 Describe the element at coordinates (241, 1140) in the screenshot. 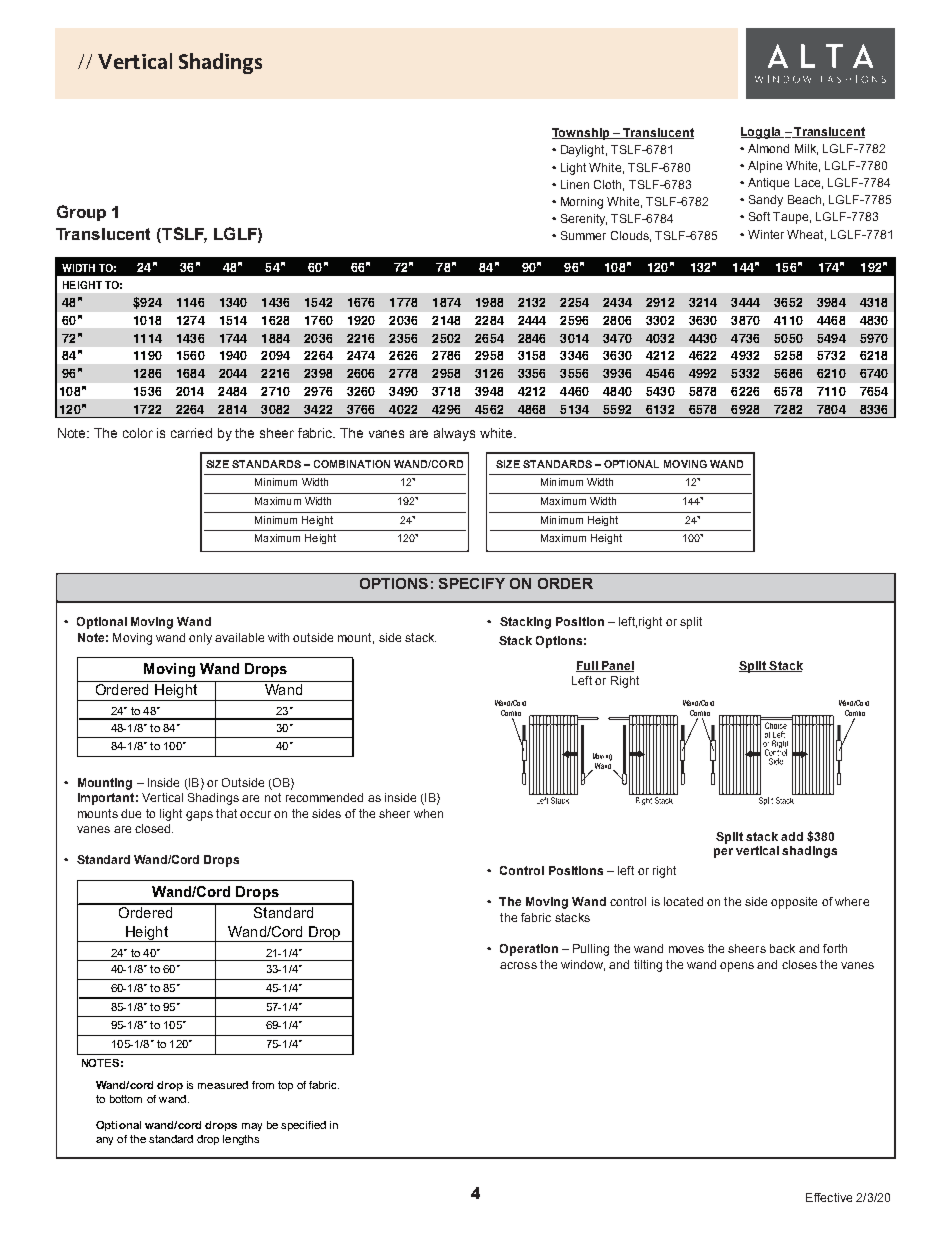

I see `lengths` at that location.
